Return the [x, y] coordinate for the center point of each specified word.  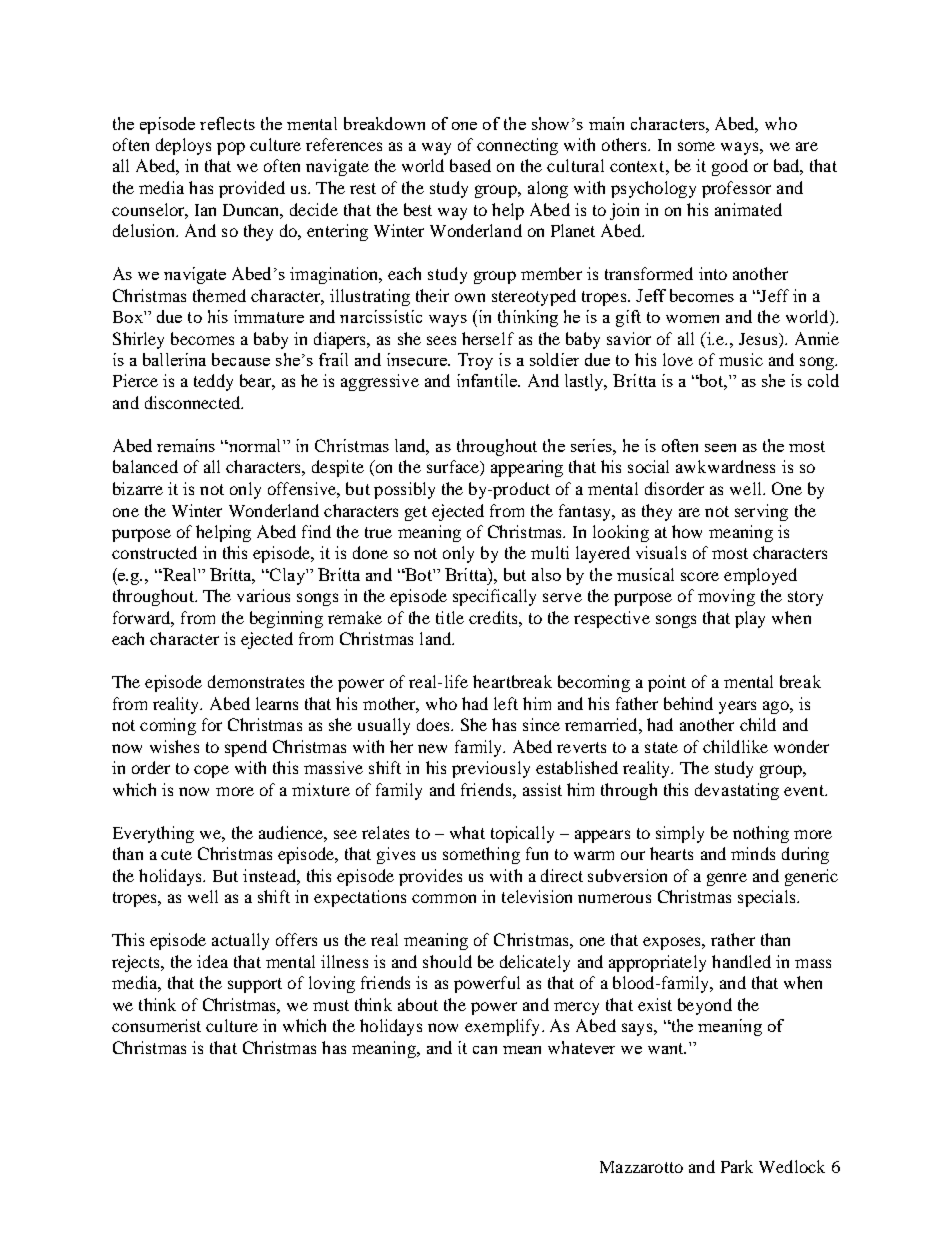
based [470, 165]
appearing [527, 468]
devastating [737, 791]
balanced [145, 466]
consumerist [156, 1025]
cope [211, 771]
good [730, 167]
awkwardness [725, 466]
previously [491, 769]
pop [231, 148]
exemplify [504, 1027]
